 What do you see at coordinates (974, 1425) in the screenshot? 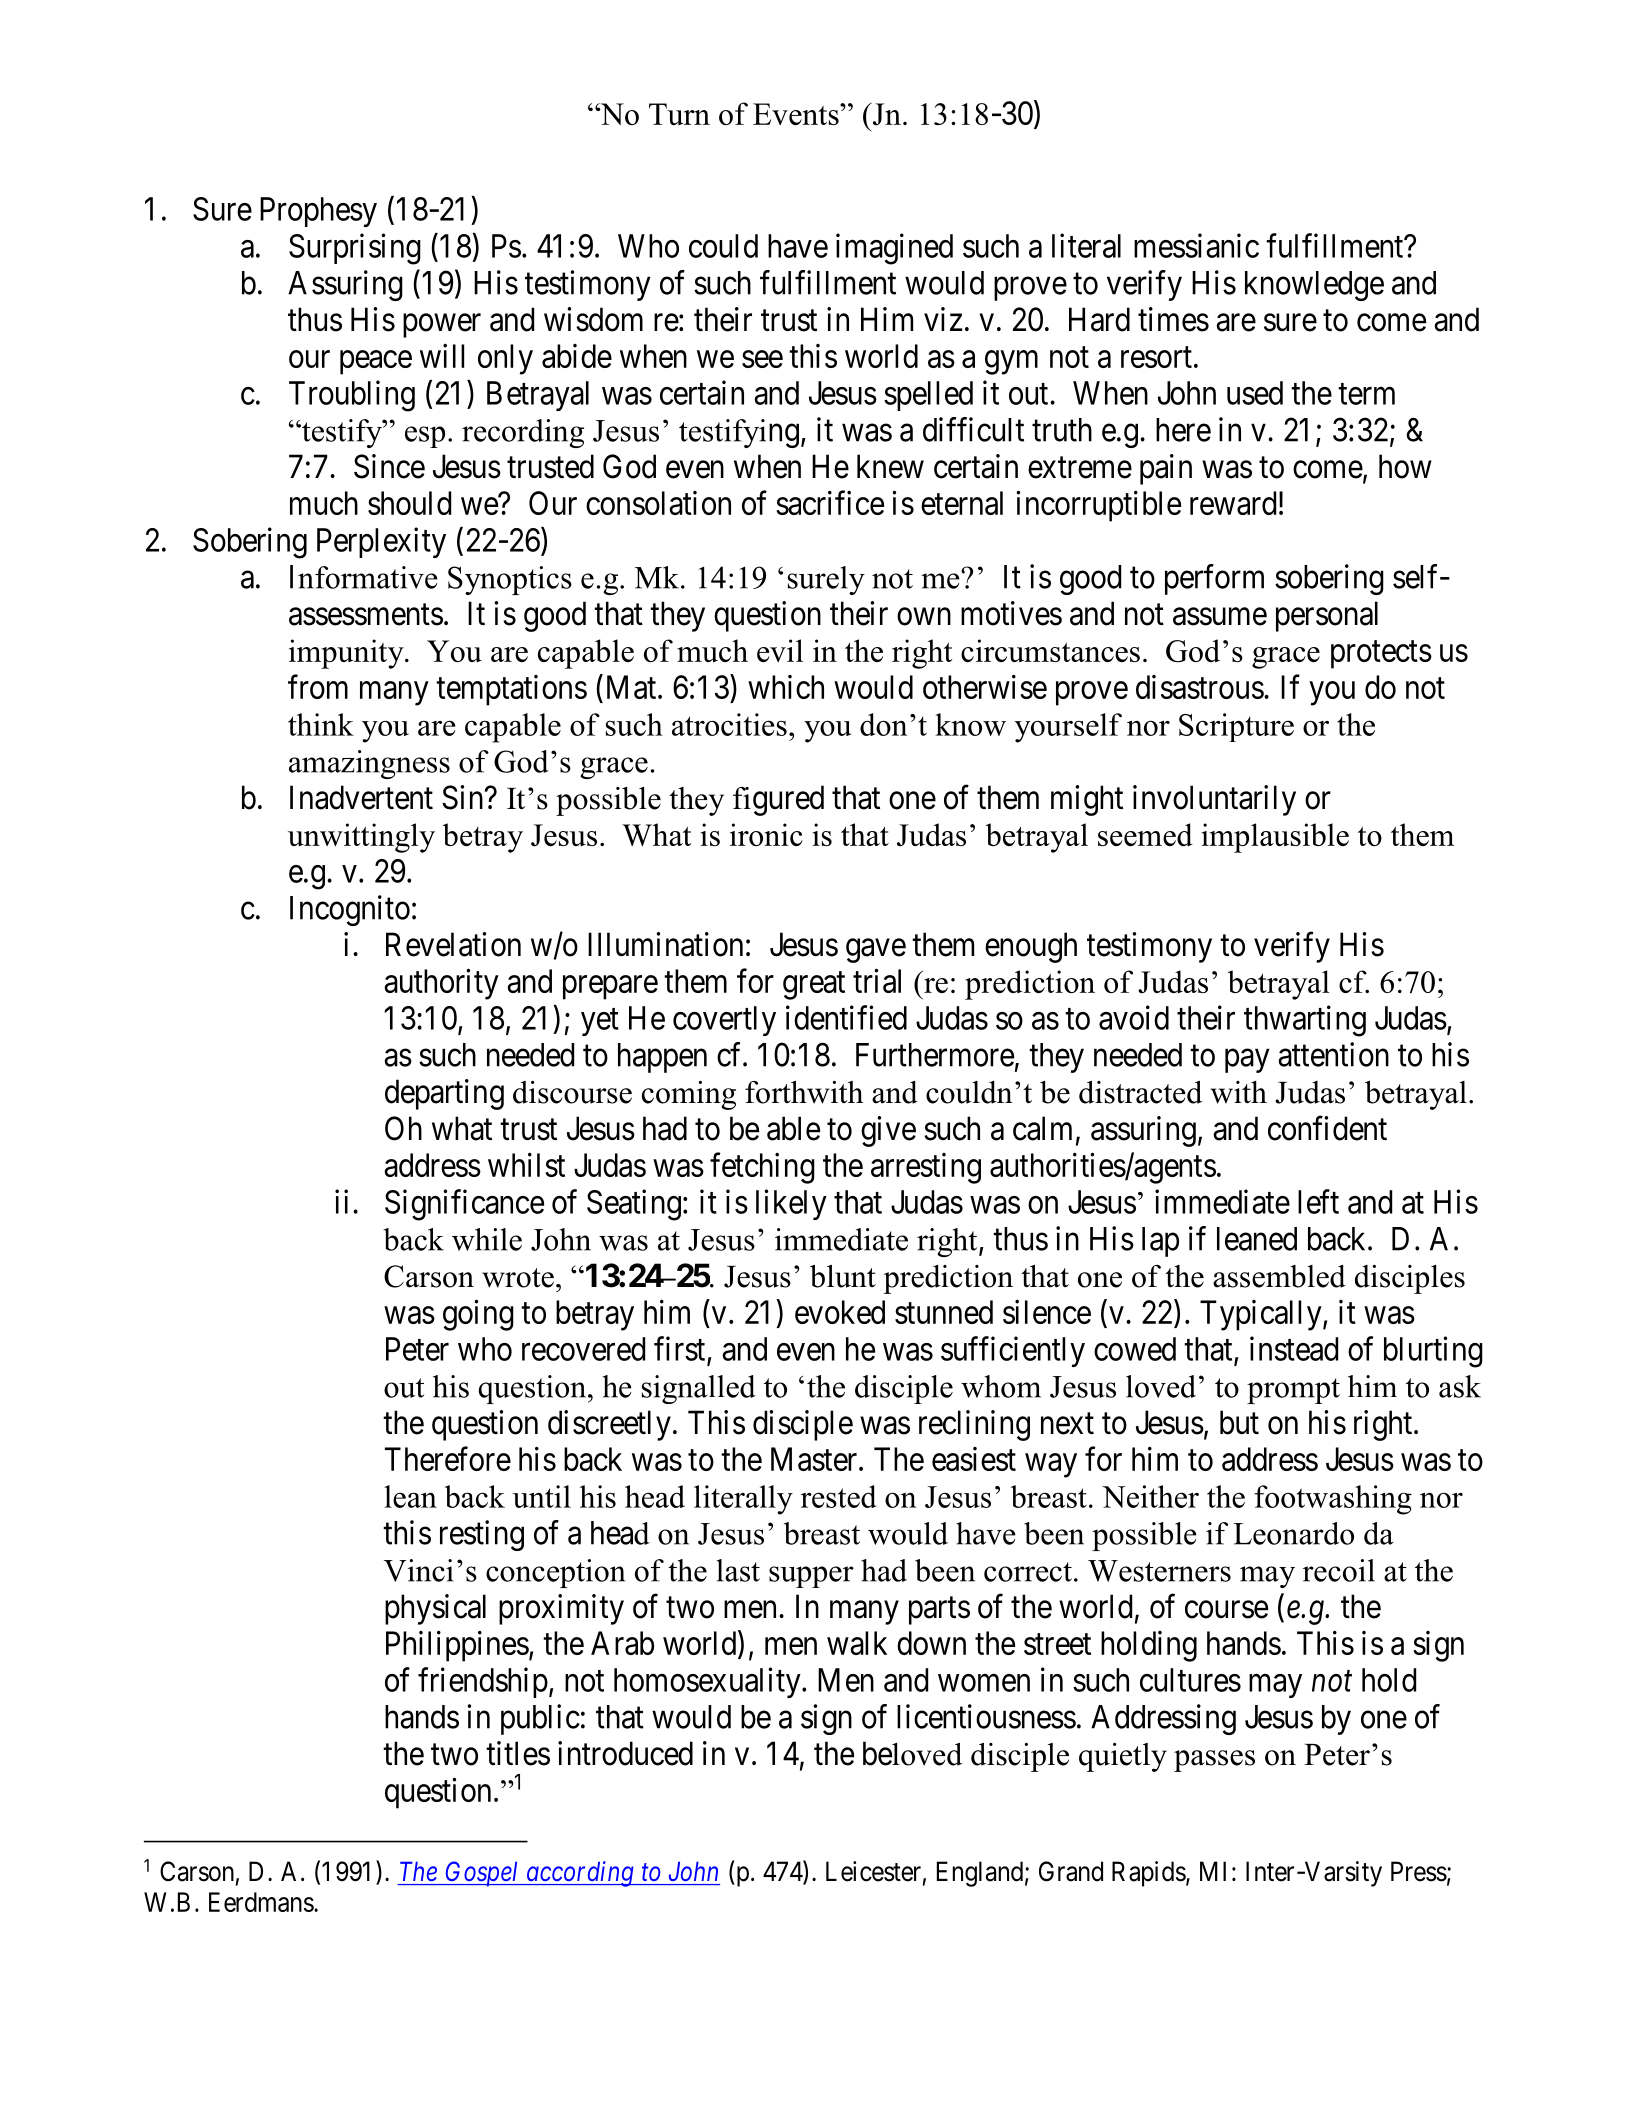
I see `reclining` at bounding box center [974, 1425].
